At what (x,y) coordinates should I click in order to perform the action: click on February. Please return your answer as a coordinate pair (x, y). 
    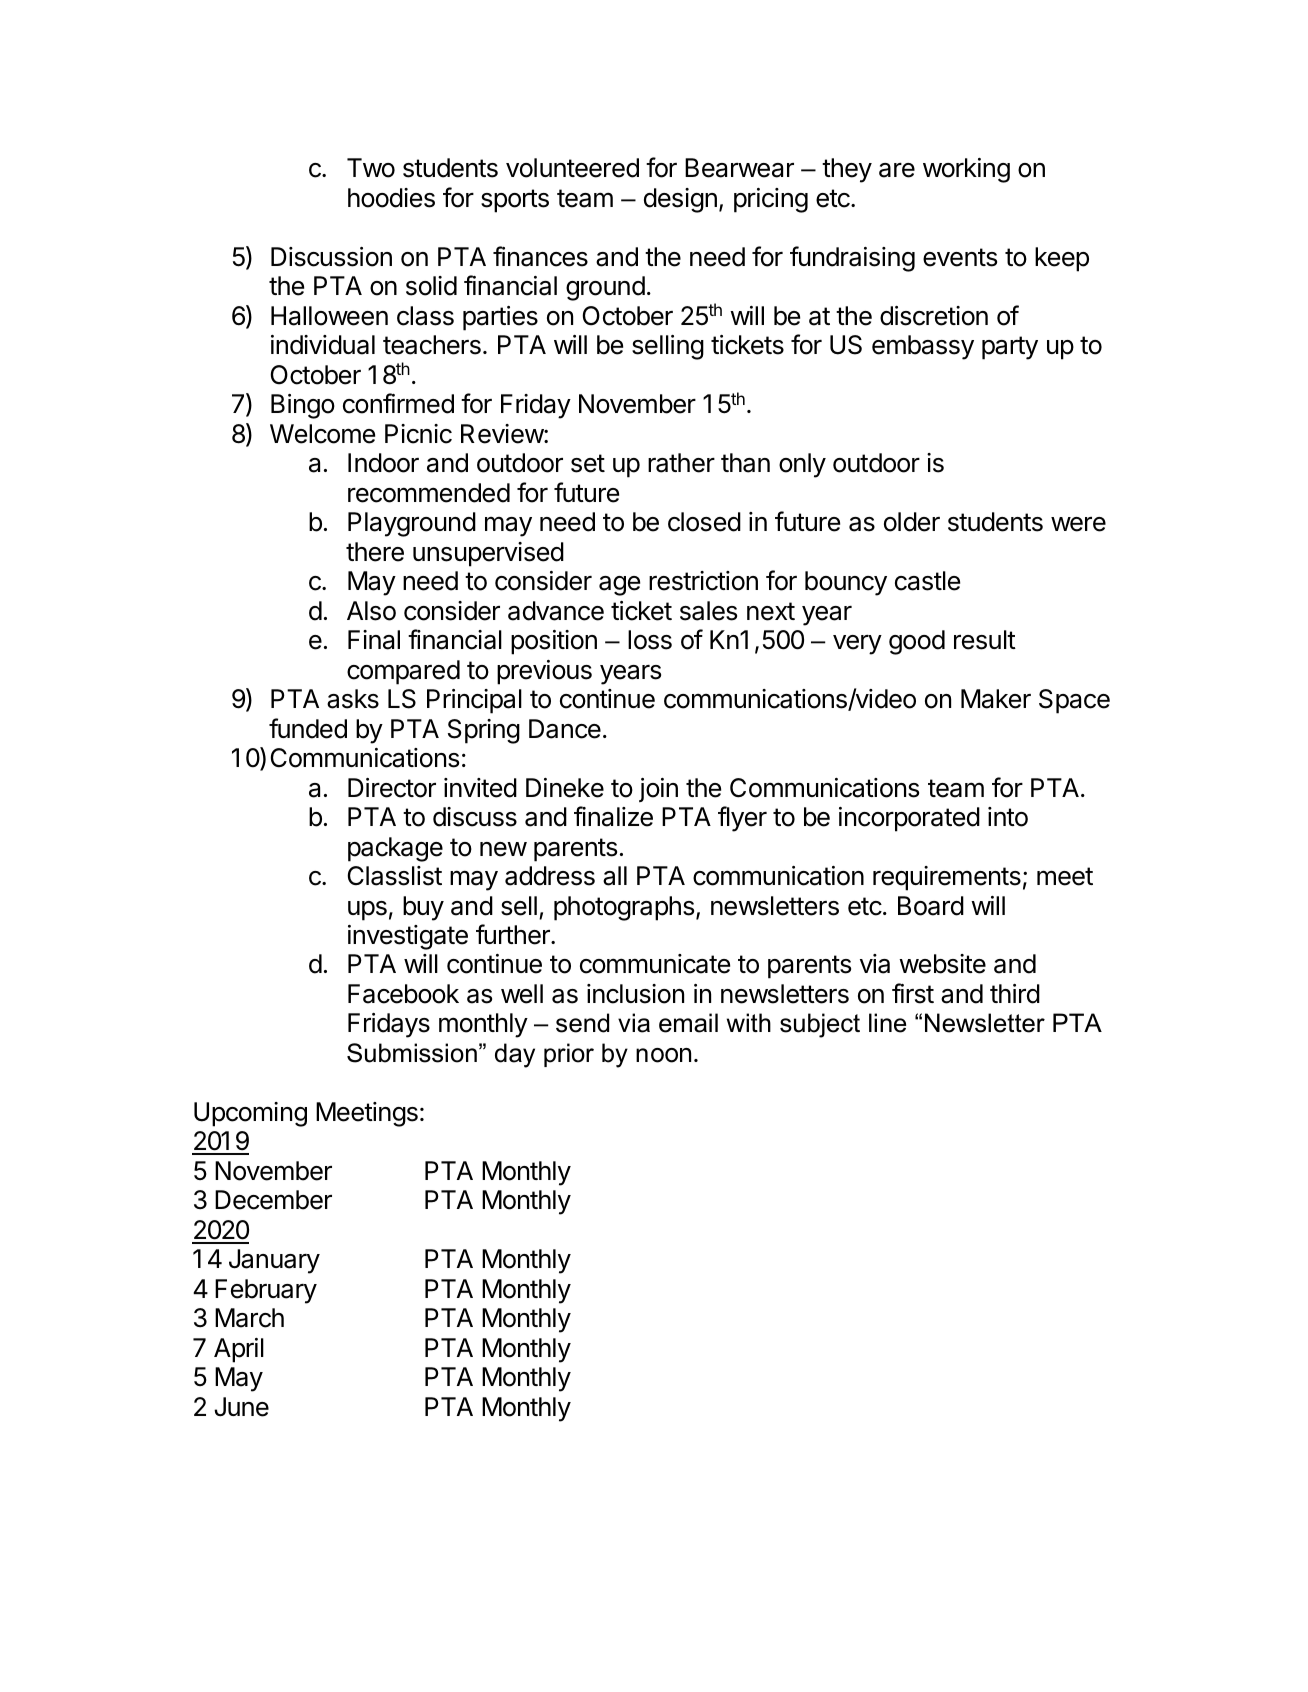
    Looking at the image, I should click on (266, 1291).
